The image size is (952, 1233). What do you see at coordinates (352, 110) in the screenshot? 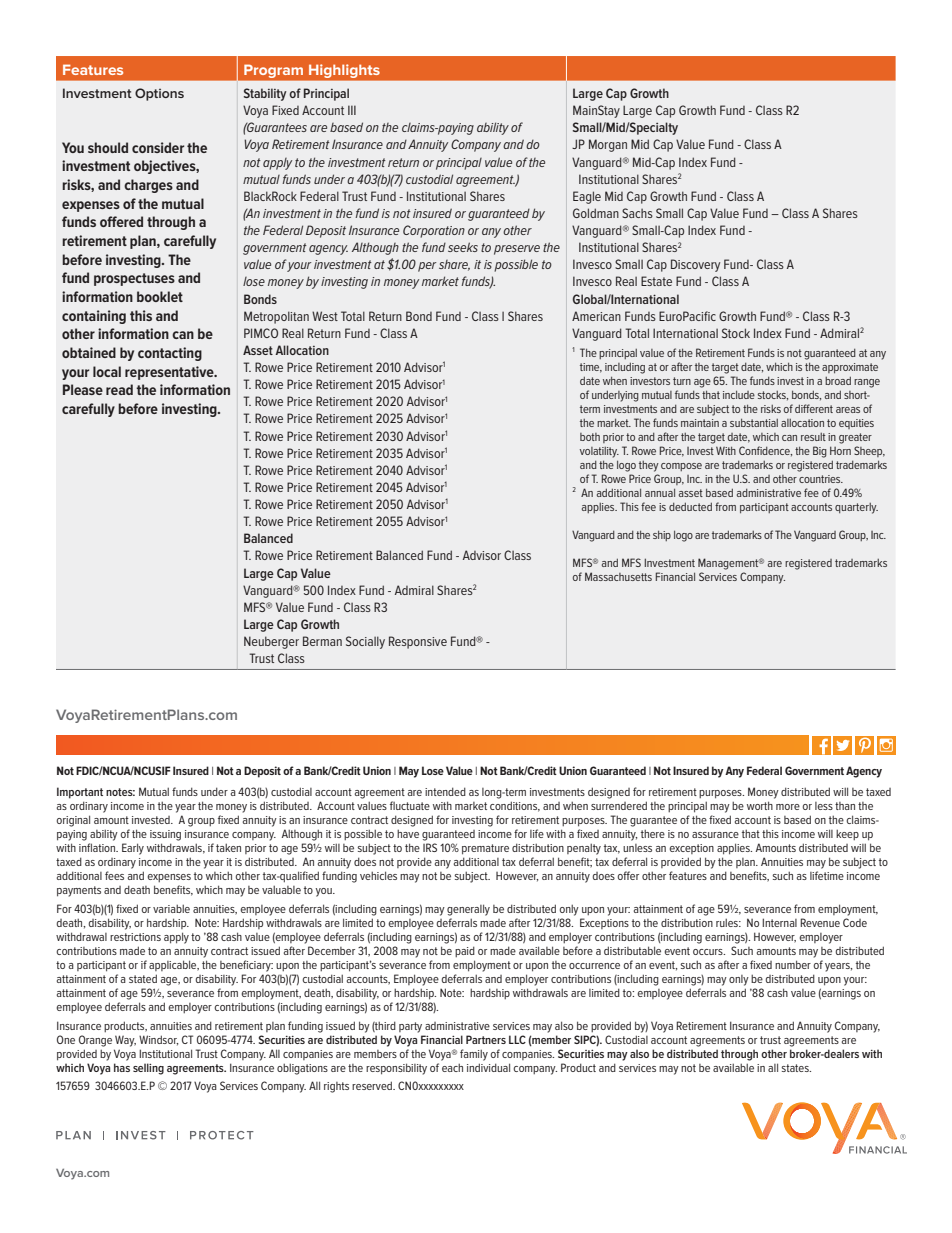
I see `III` at bounding box center [352, 110].
